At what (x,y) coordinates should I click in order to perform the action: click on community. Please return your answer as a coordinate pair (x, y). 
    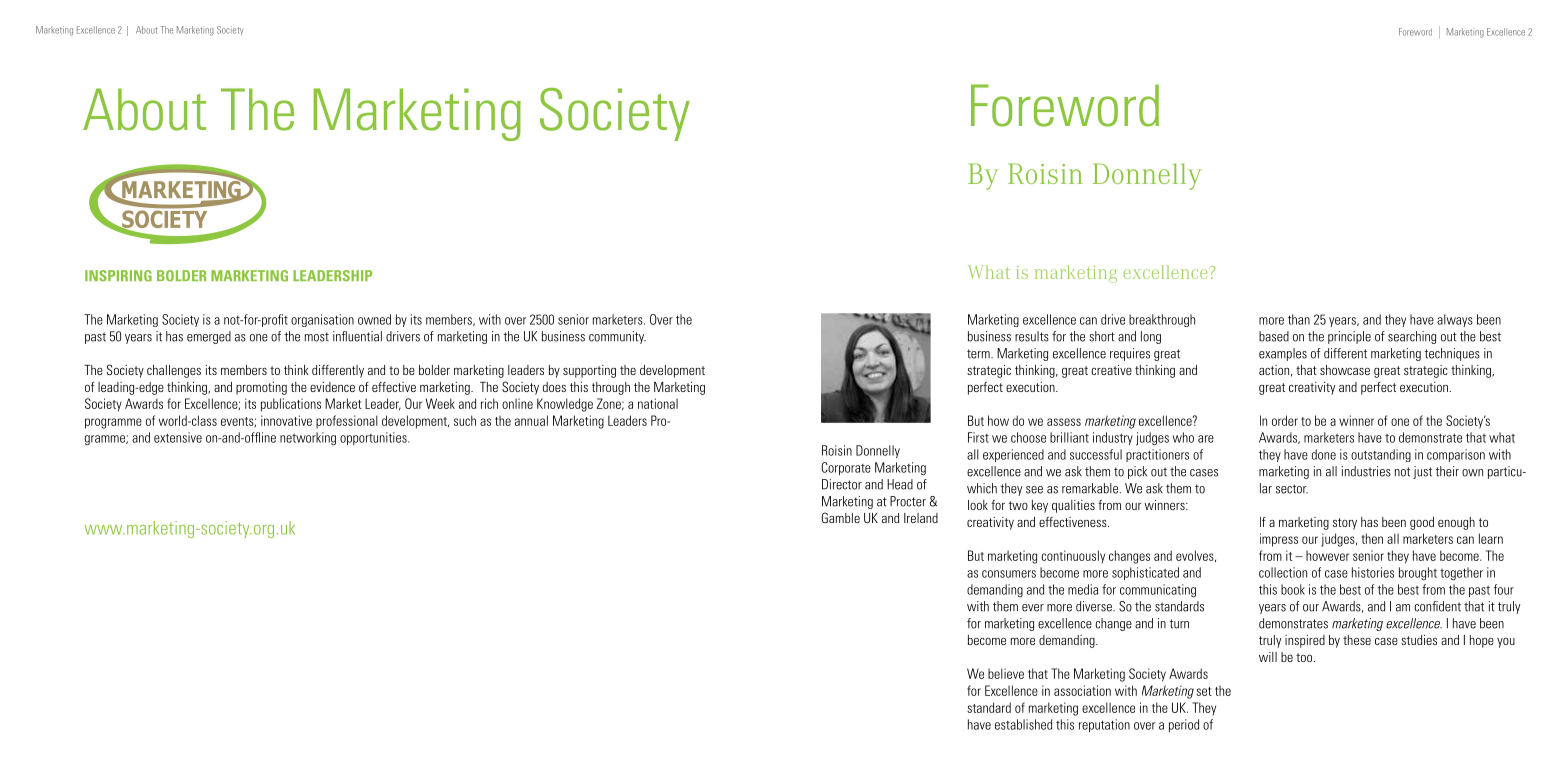
    Looking at the image, I should click on (617, 337).
